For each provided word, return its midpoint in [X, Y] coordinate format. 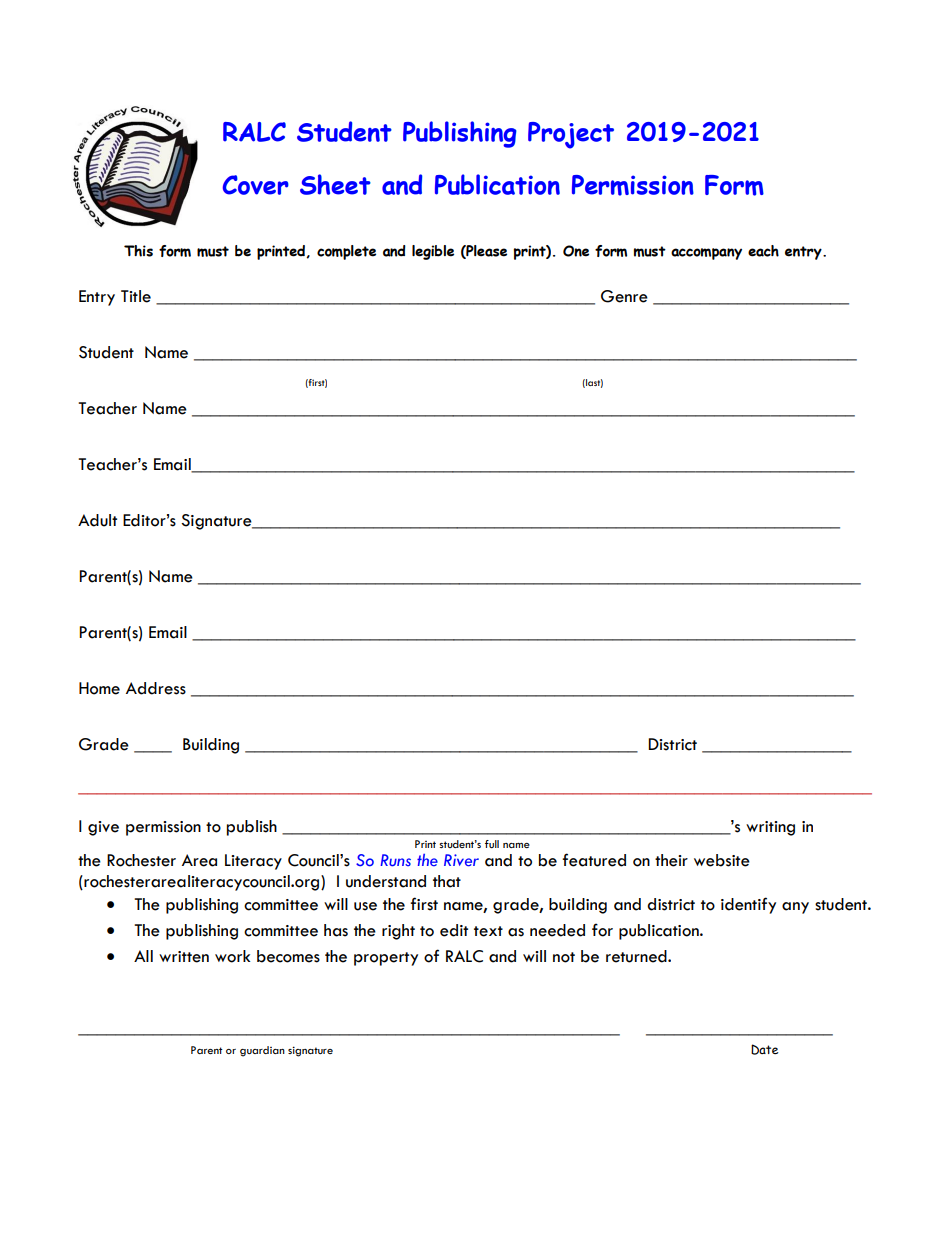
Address [156, 688]
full [492, 844]
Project [571, 135]
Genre [624, 296]
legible [433, 252]
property [386, 959]
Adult [97, 520]
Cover [256, 185]
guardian [262, 1051]
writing [770, 828]
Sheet [335, 184]
